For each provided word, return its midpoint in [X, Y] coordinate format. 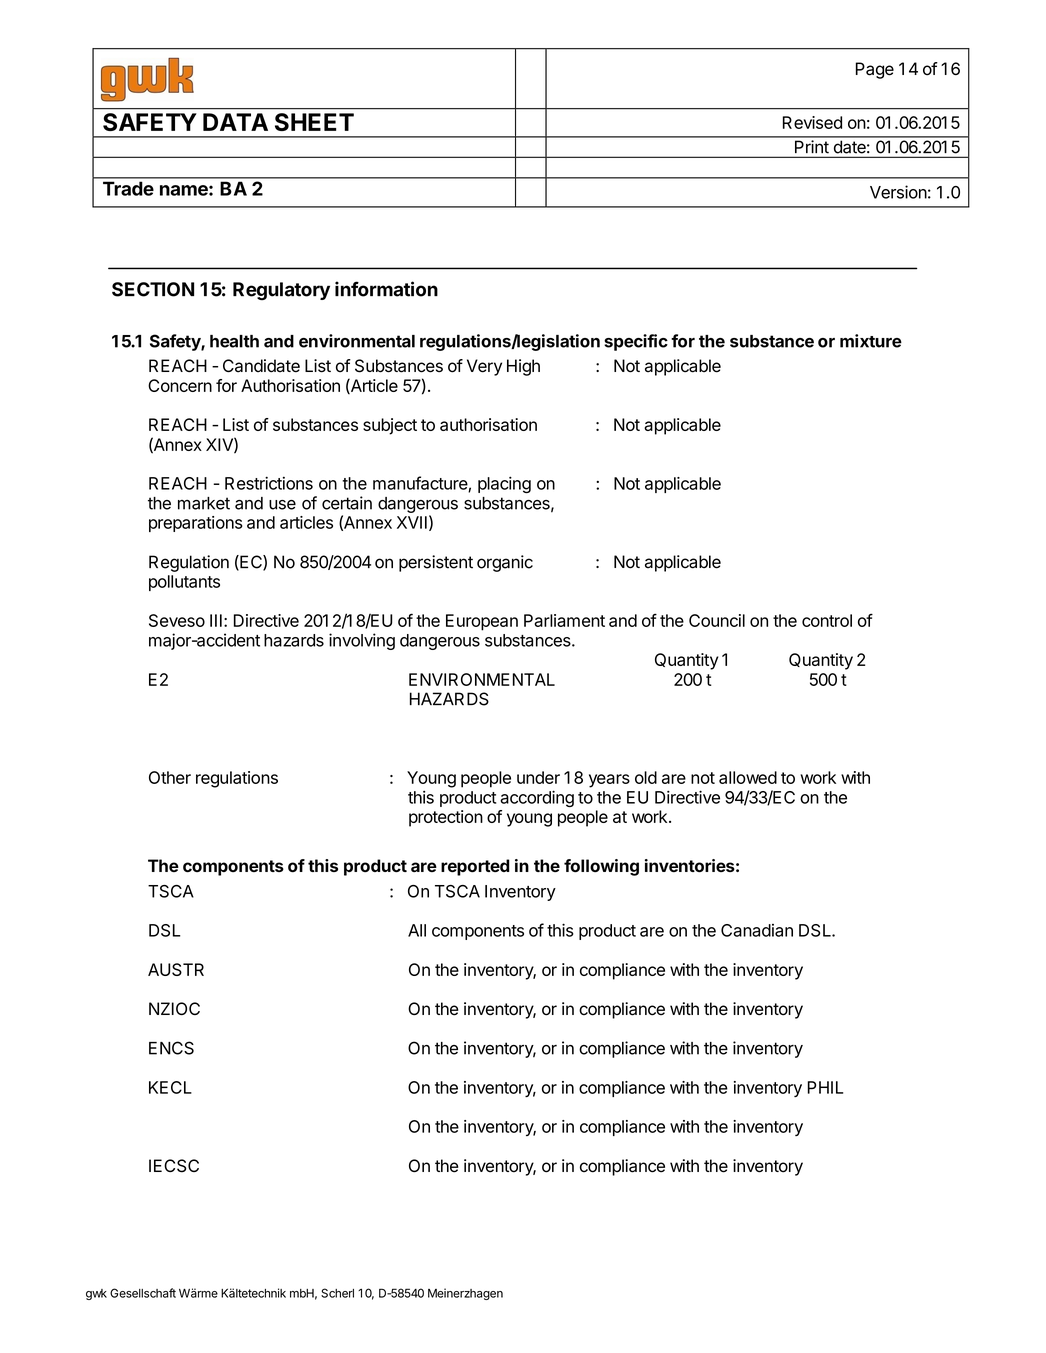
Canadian [757, 930]
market [204, 503]
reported [475, 867]
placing [504, 484]
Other [170, 777]
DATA [235, 122]
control [827, 620]
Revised [812, 122]
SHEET [314, 122]
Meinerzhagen [465, 1294]
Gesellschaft [143, 1293]
